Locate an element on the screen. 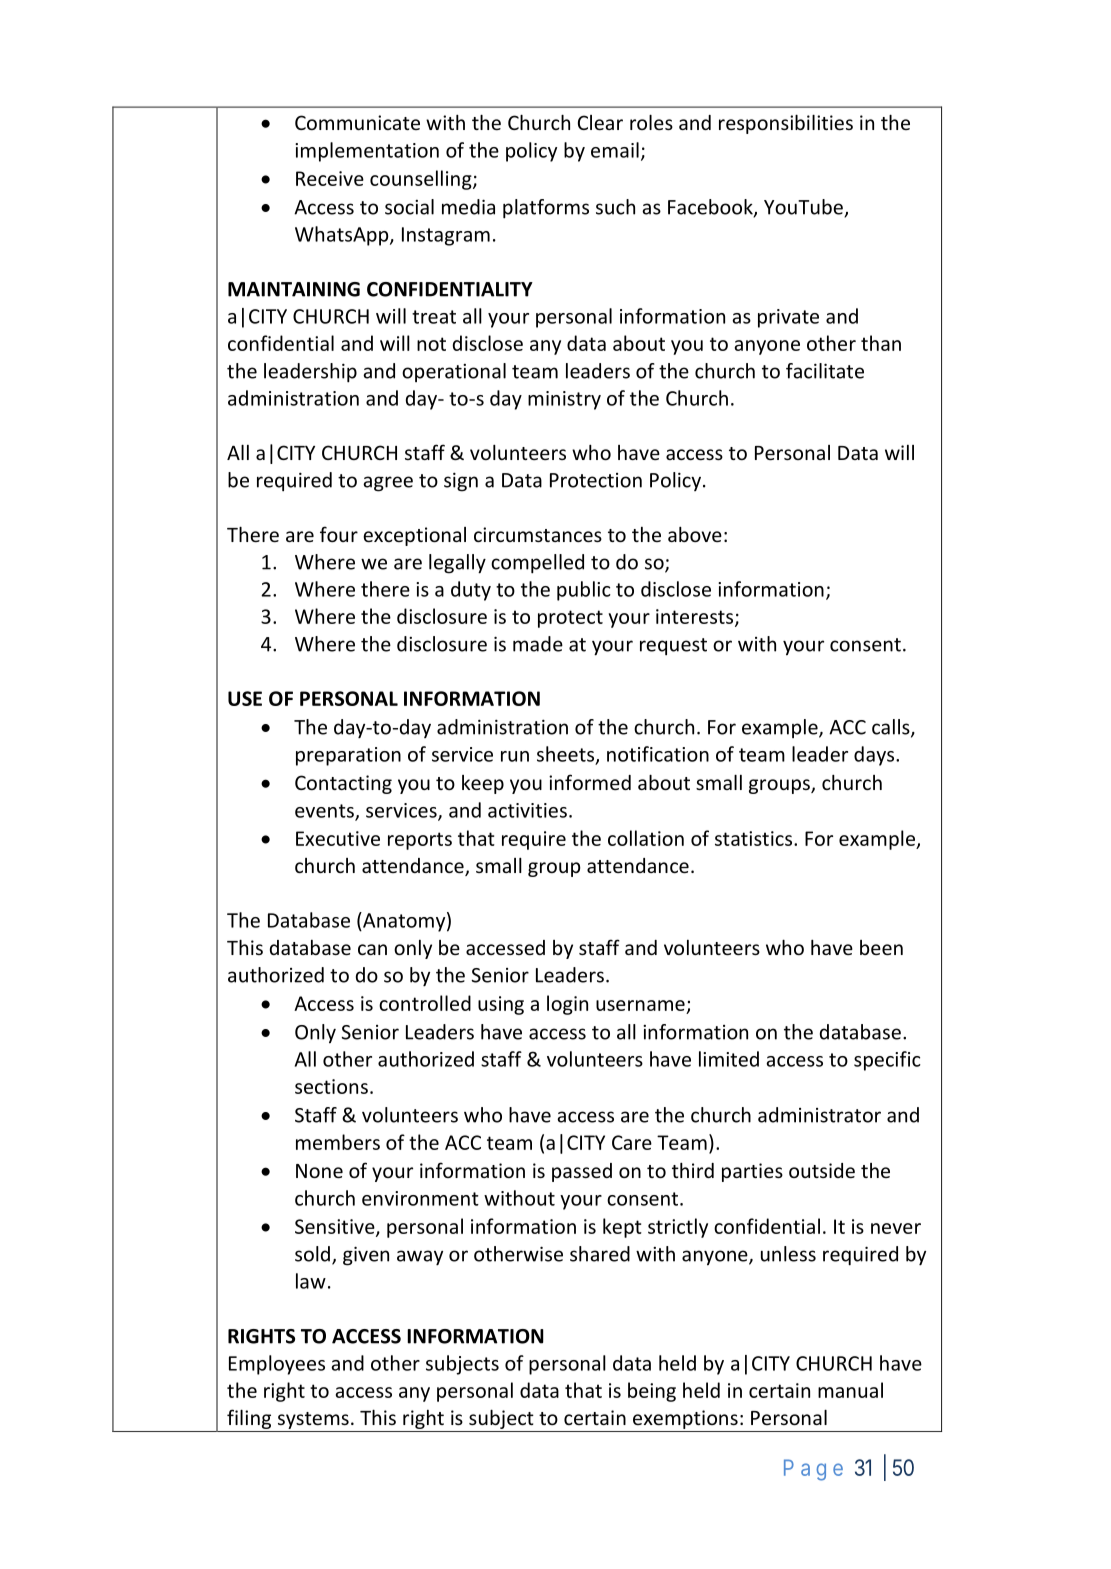 The width and height of the screenshot is (1111, 1569). being is located at coordinates (652, 1392).
